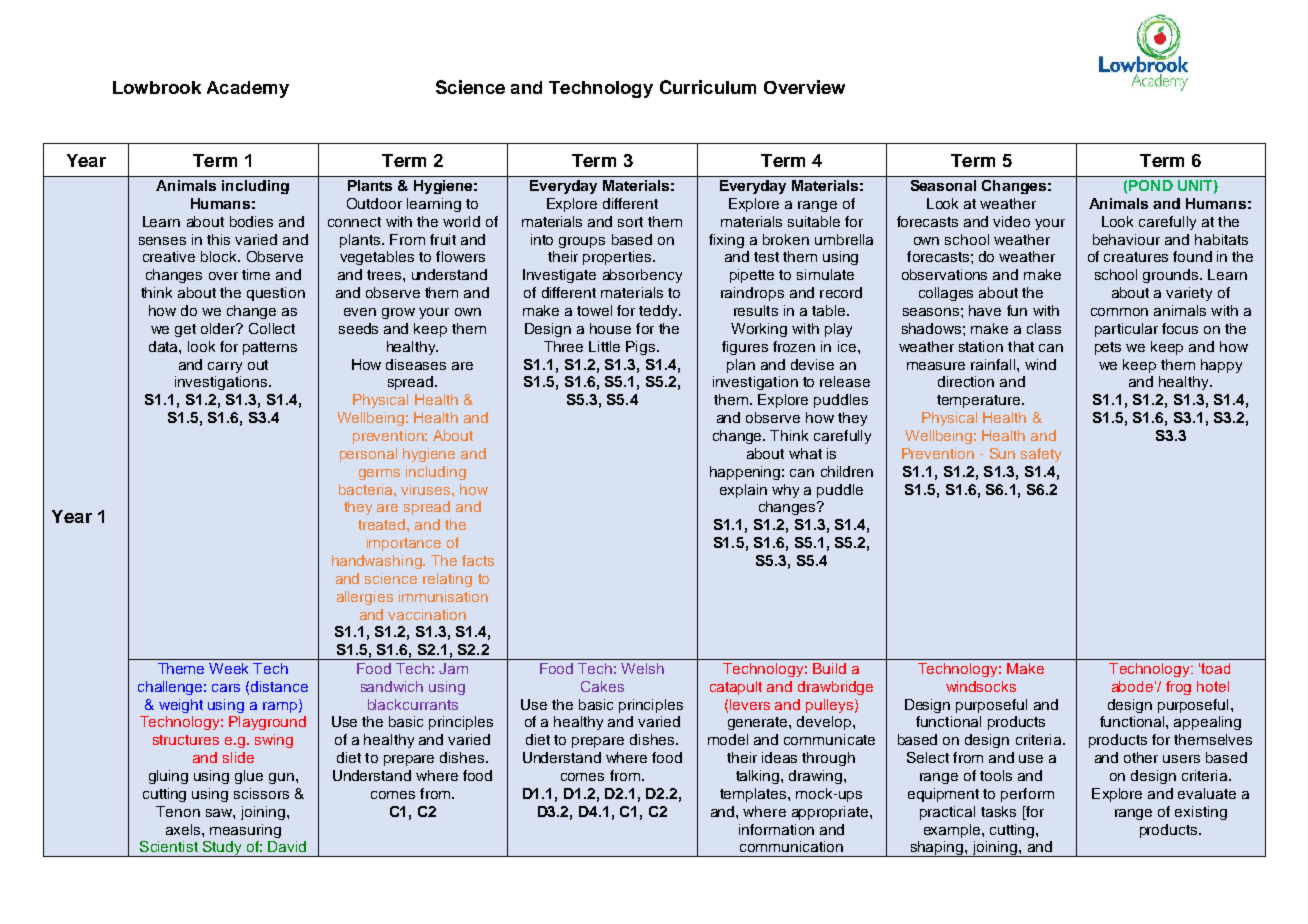 The width and height of the document is (1308, 924). Describe the element at coordinates (1108, 348) in the document. I see `pets` at that location.
